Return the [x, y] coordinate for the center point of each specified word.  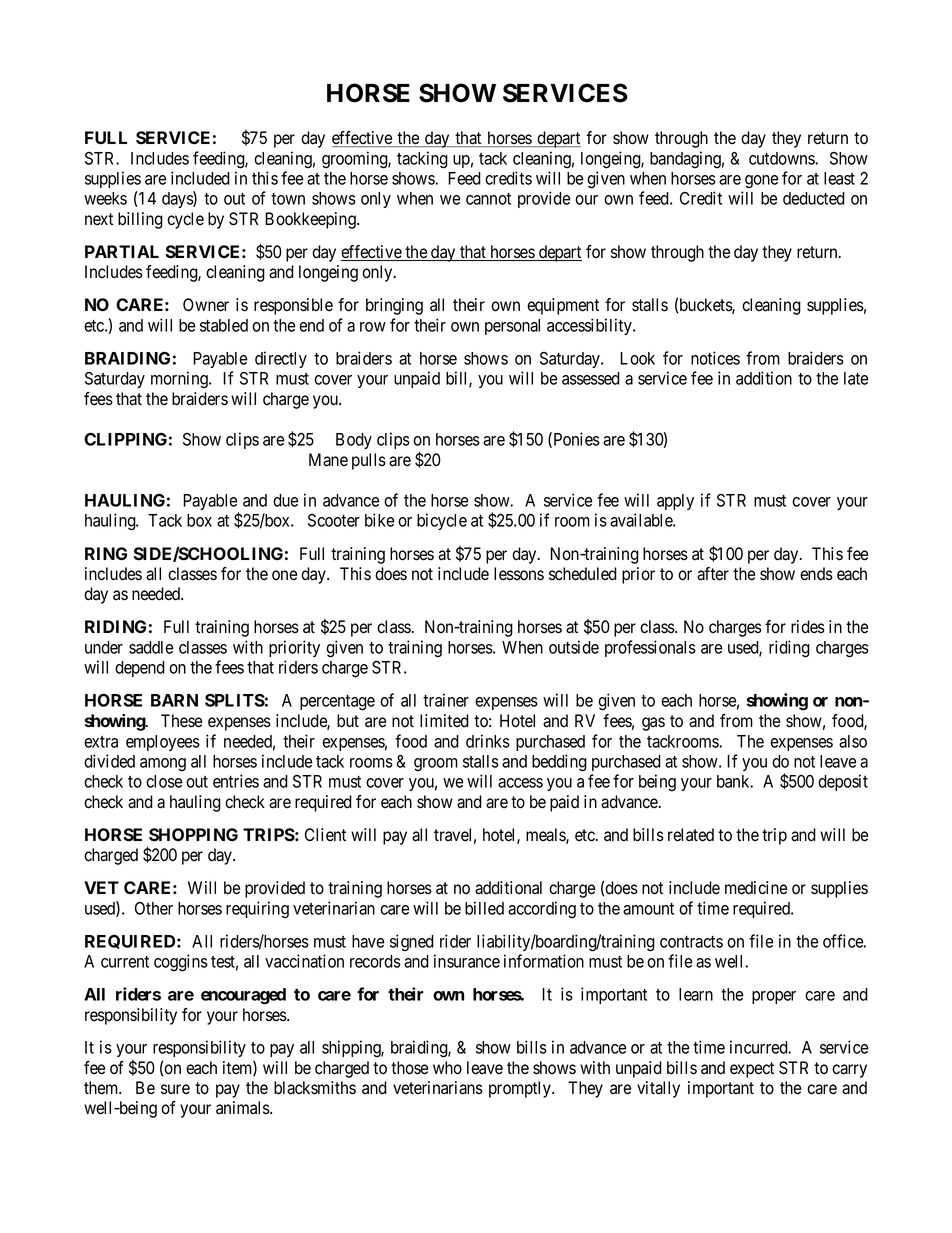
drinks [488, 741]
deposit [843, 782]
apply [675, 502]
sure [175, 1089]
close [164, 781]
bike [379, 520]
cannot [488, 199]
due [285, 500]
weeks [105, 198]
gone [761, 182]
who [447, 1068]
